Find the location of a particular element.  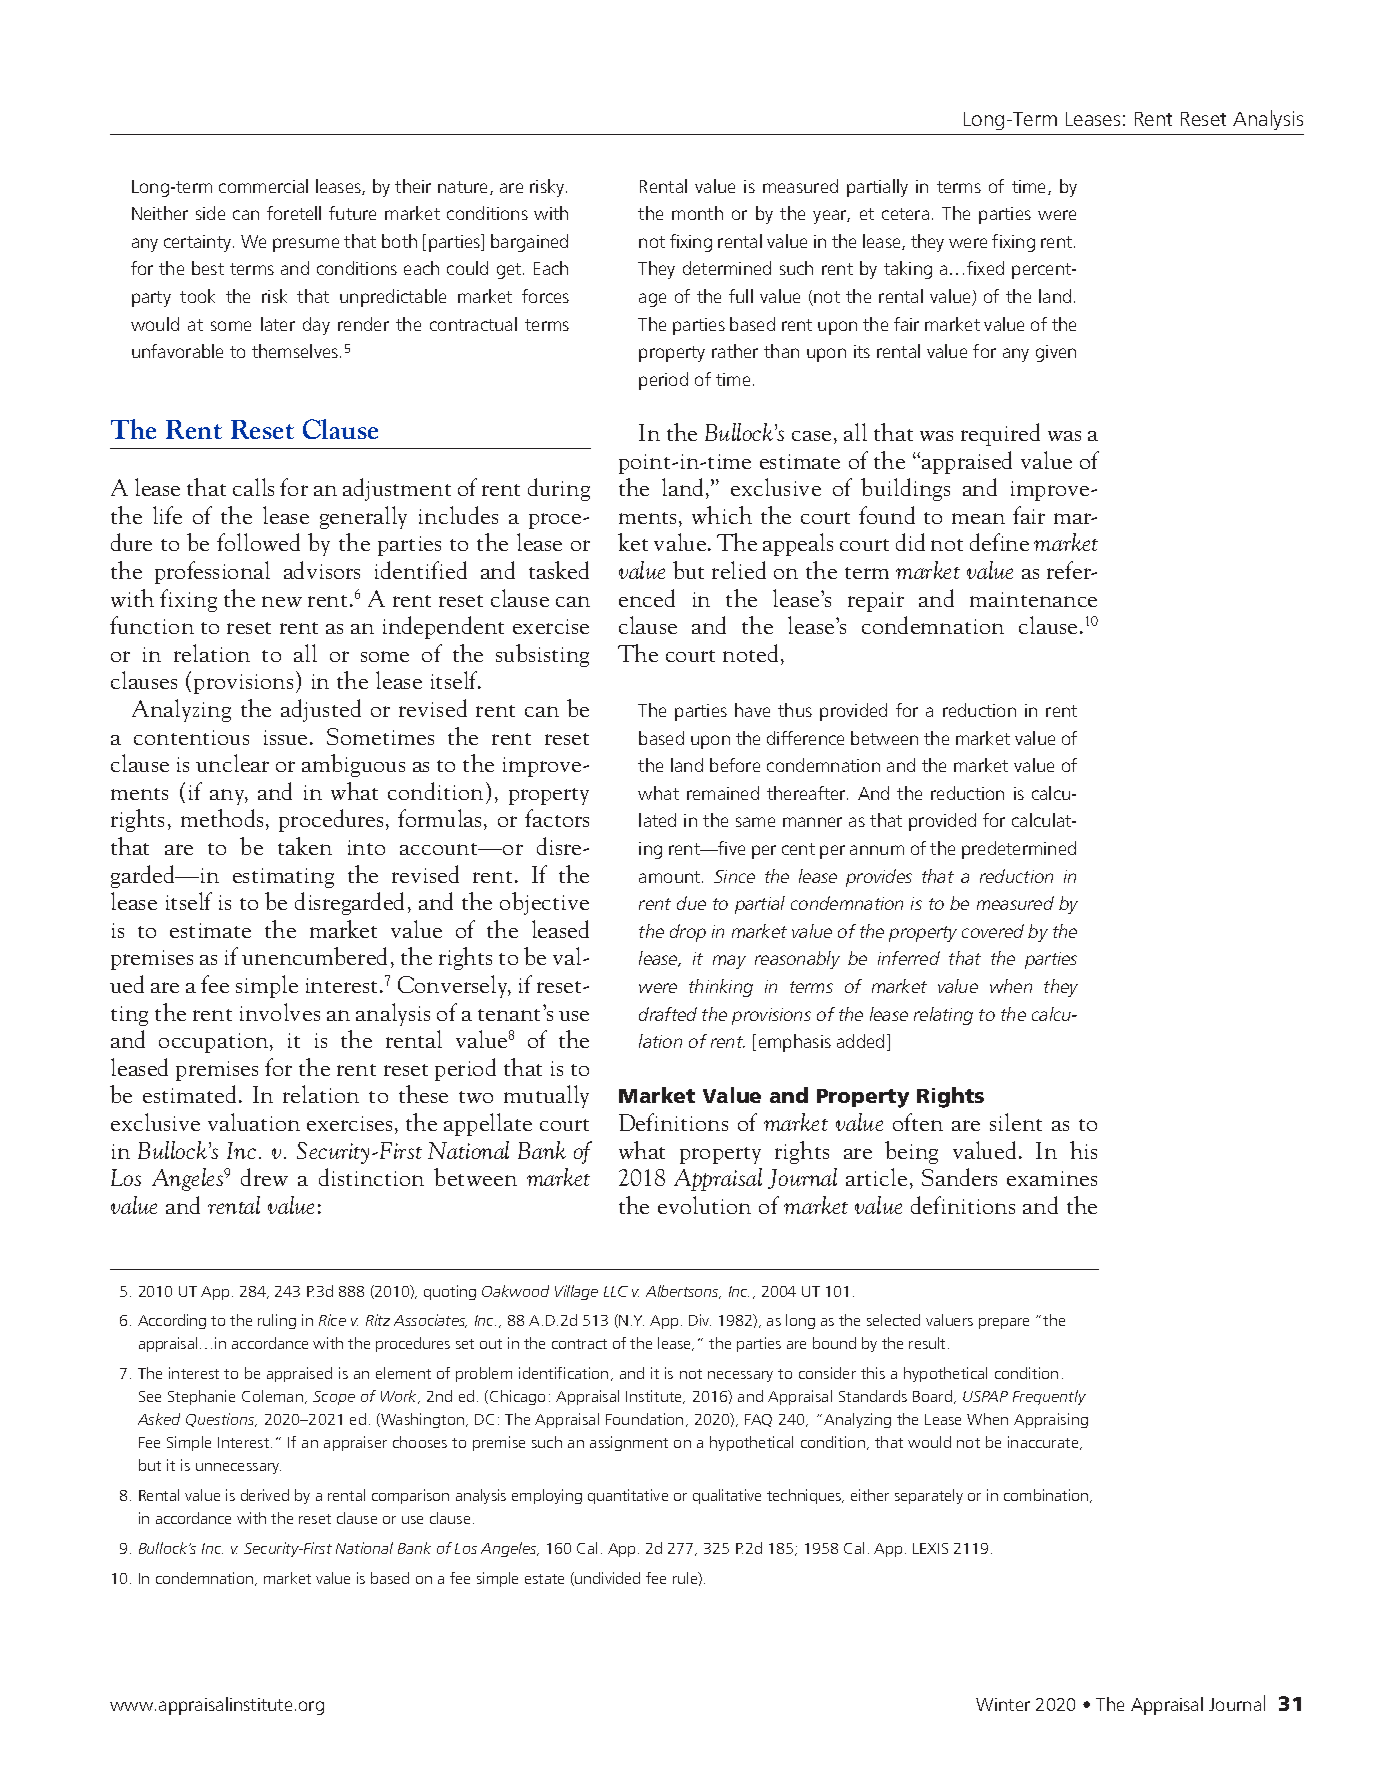

cetera is located at coordinates (905, 214).
